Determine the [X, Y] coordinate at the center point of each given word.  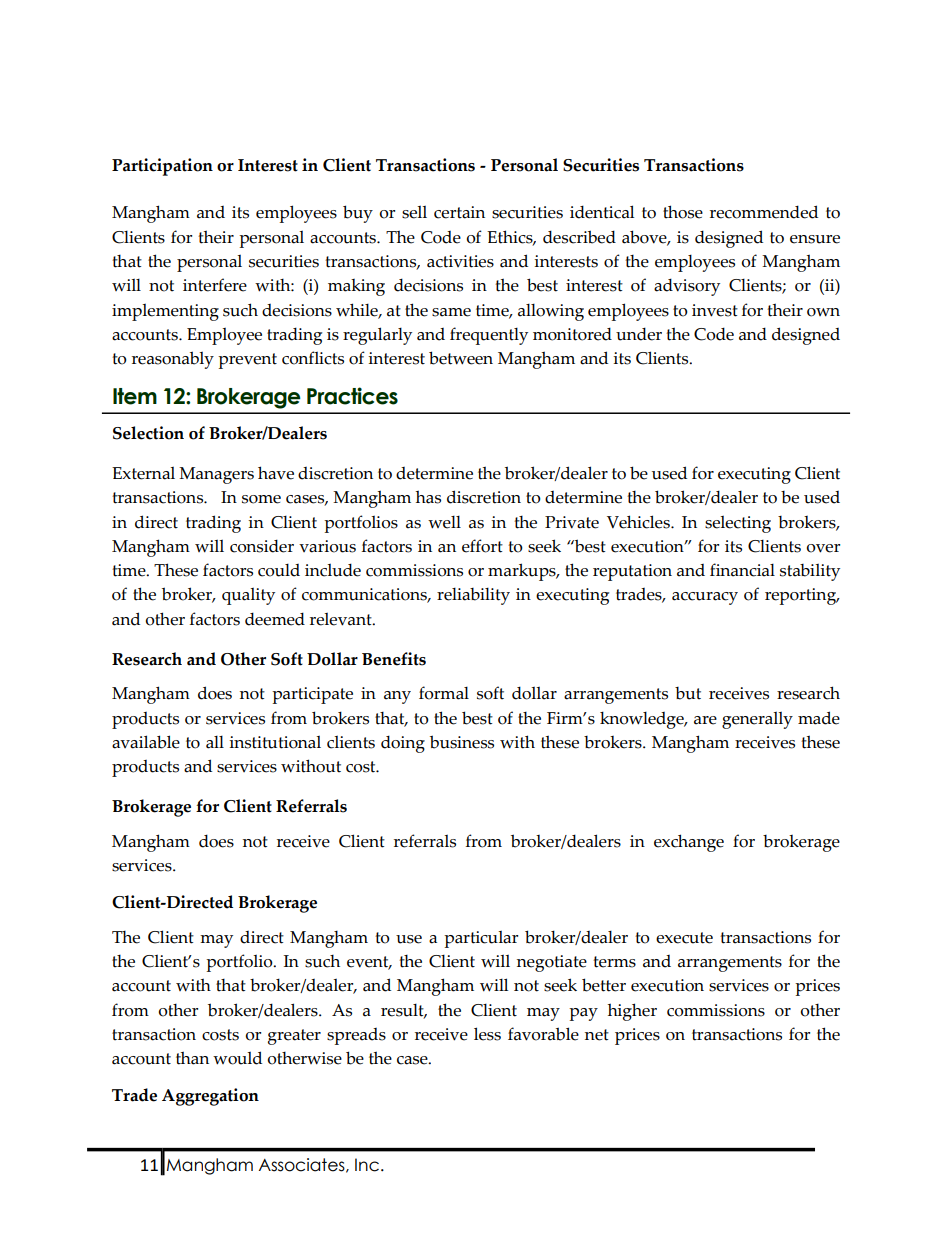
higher [632, 1012]
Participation [162, 167]
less [487, 1034]
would [237, 1058]
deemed [275, 619]
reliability [473, 596]
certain [459, 212]
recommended [764, 212]
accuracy [705, 598]
